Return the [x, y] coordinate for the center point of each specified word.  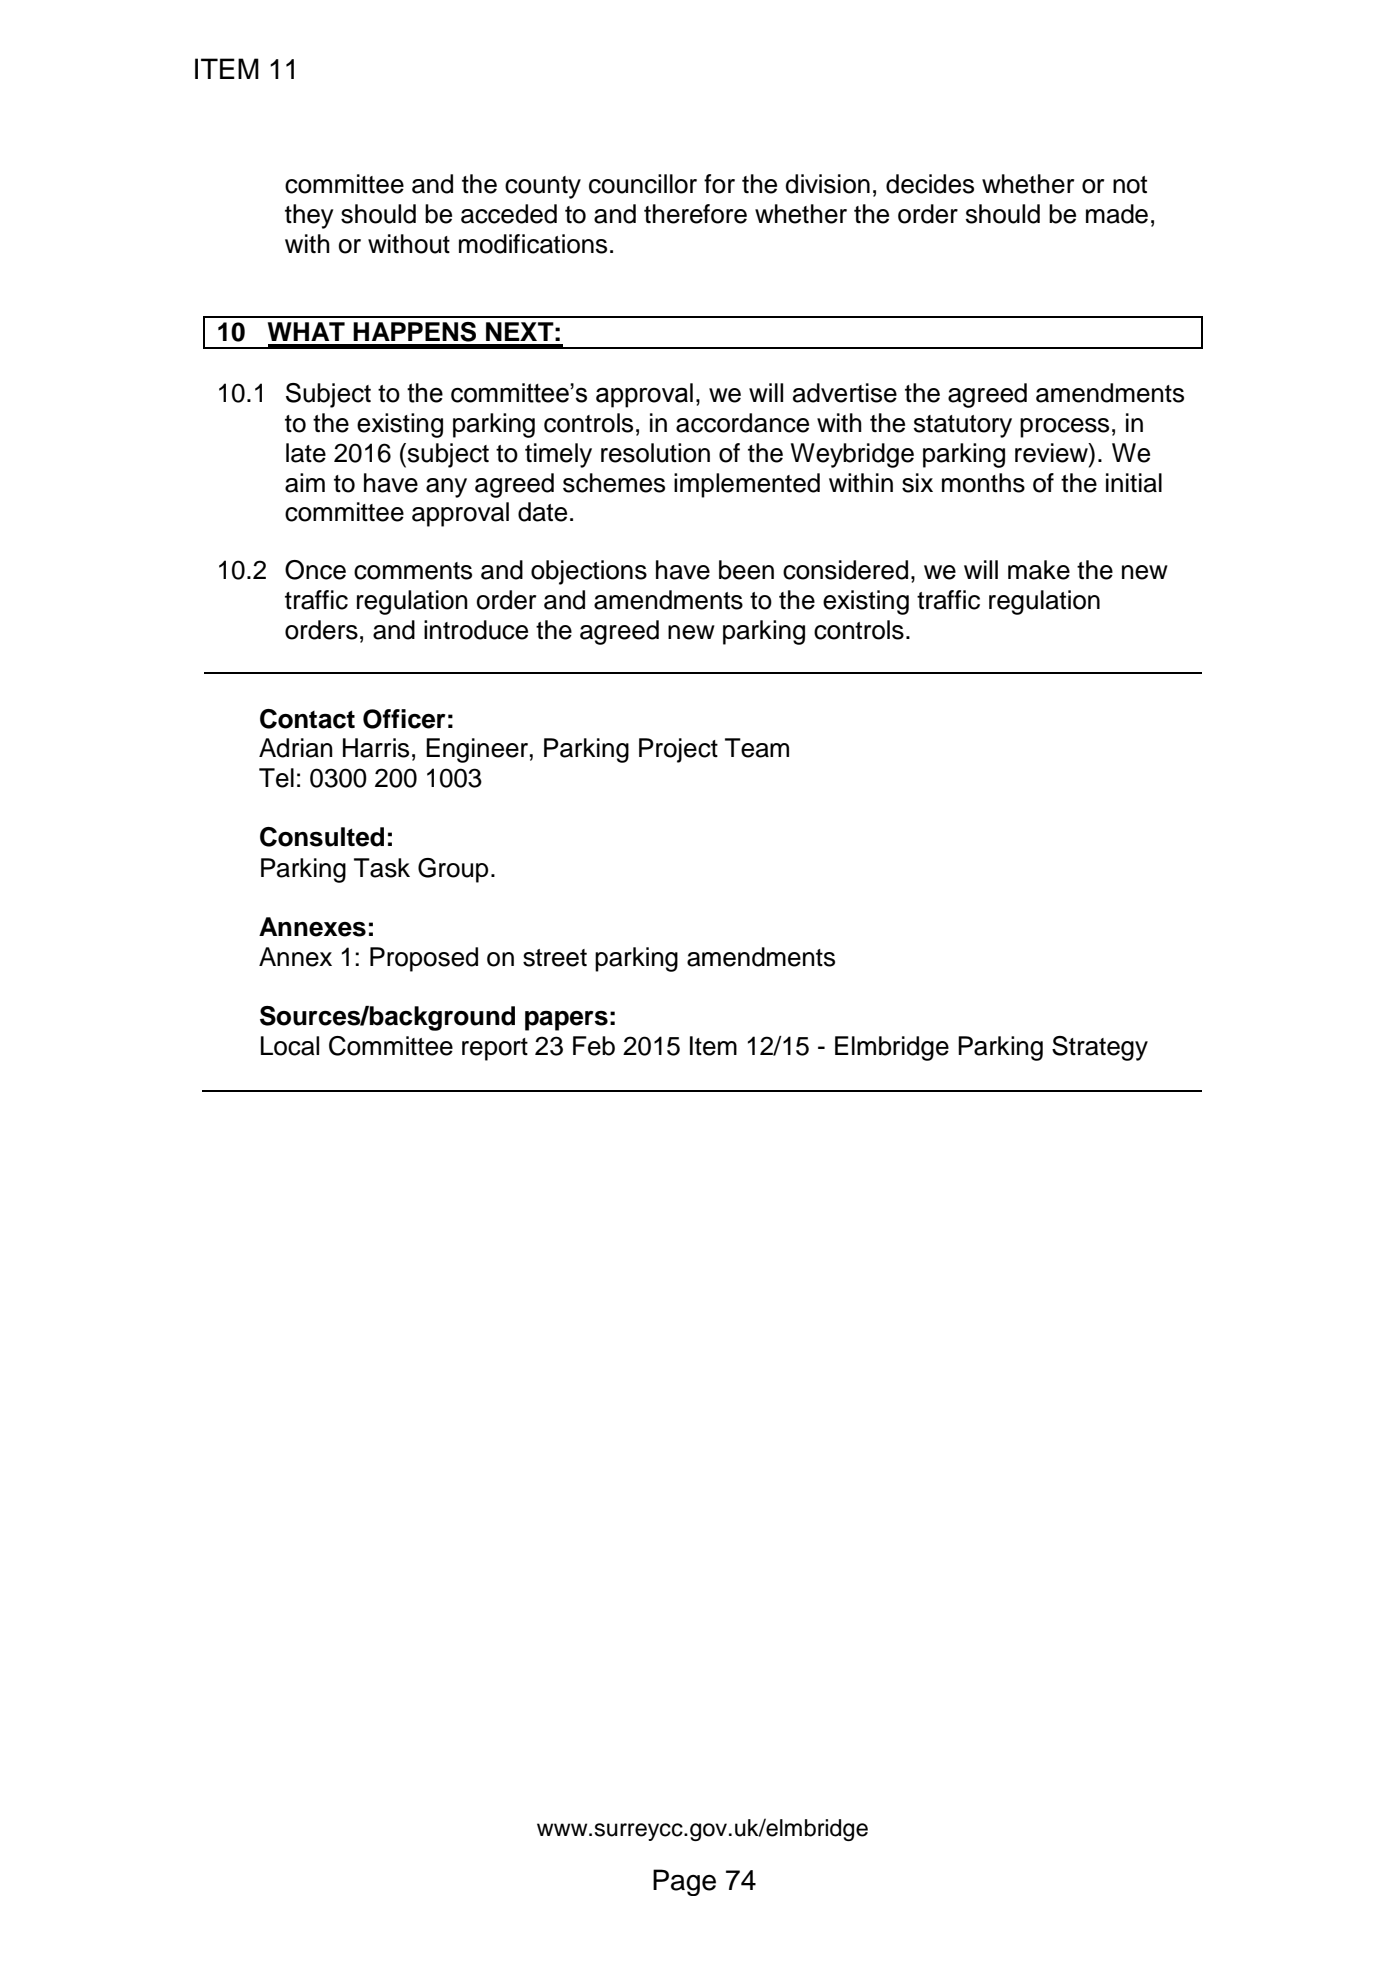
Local [290, 1046]
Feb [594, 1046]
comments [413, 571]
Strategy [1100, 1048]
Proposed [424, 959]
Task [382, 868]
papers [566, 1021]
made [1117, 214]
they [309, 216]
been [746, 570]
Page [684, 1882]
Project [678, 750]
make [1039, 570]
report [495, 1049]
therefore [695, 214]
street [555, 958]
